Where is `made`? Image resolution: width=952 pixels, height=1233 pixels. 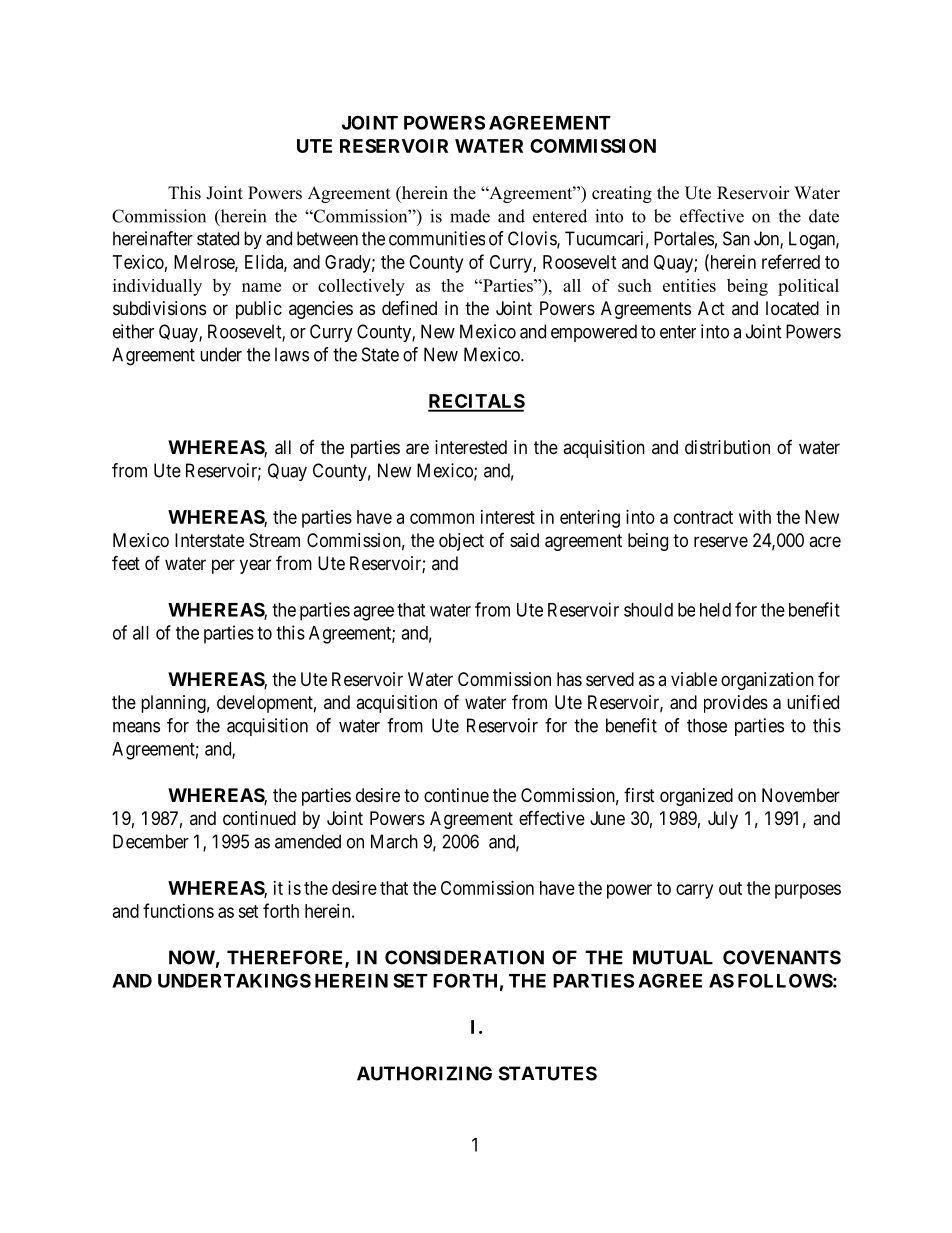
made is located at coordinates (470, 216).
